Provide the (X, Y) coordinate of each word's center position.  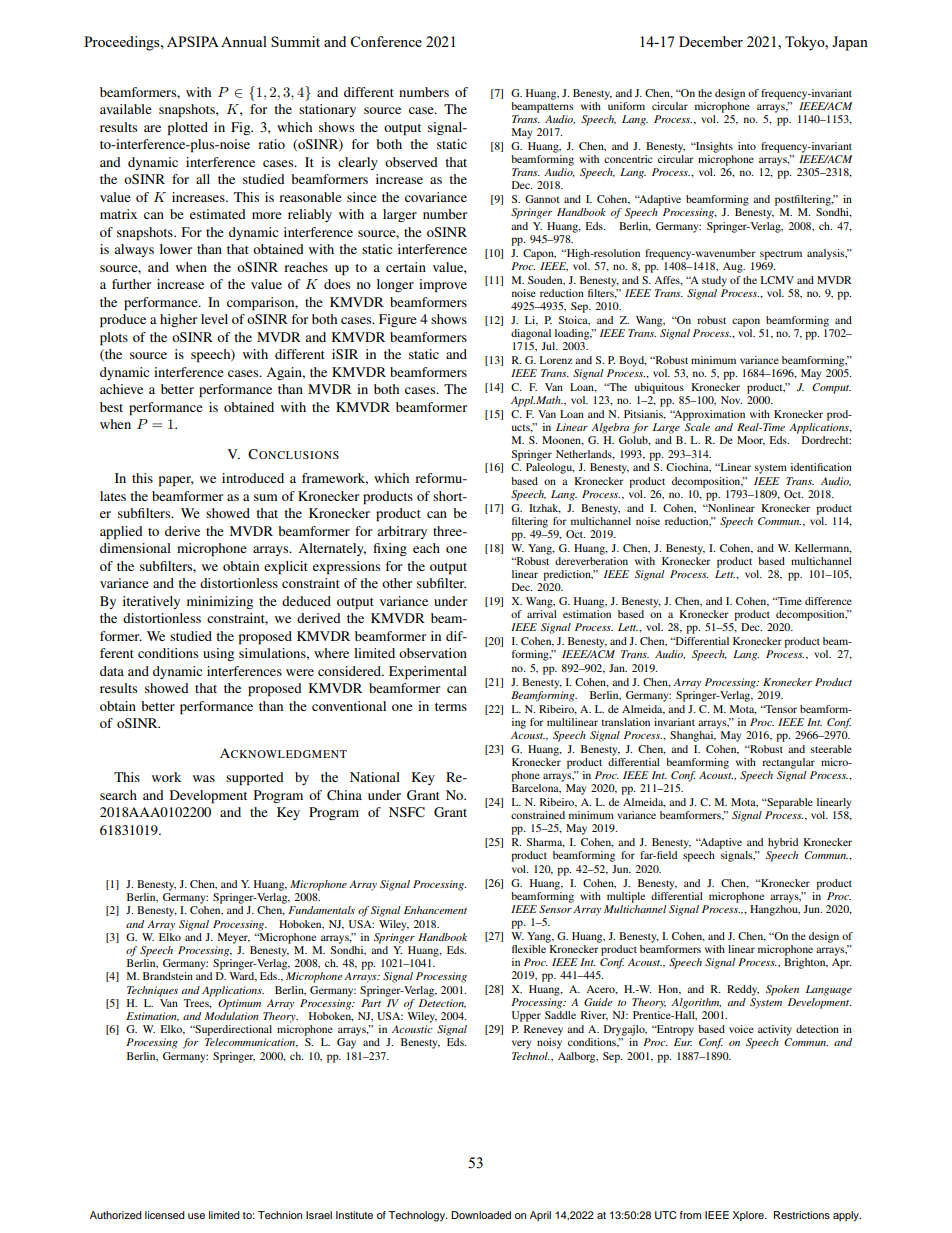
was (204, 778)
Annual (244, 41)
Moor (751, 441)
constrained (538, 815)
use (196, 1216)
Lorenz (556, 360)
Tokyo (806, 43)
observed (411, 162)
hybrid (783, 843)
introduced (253, 478)
